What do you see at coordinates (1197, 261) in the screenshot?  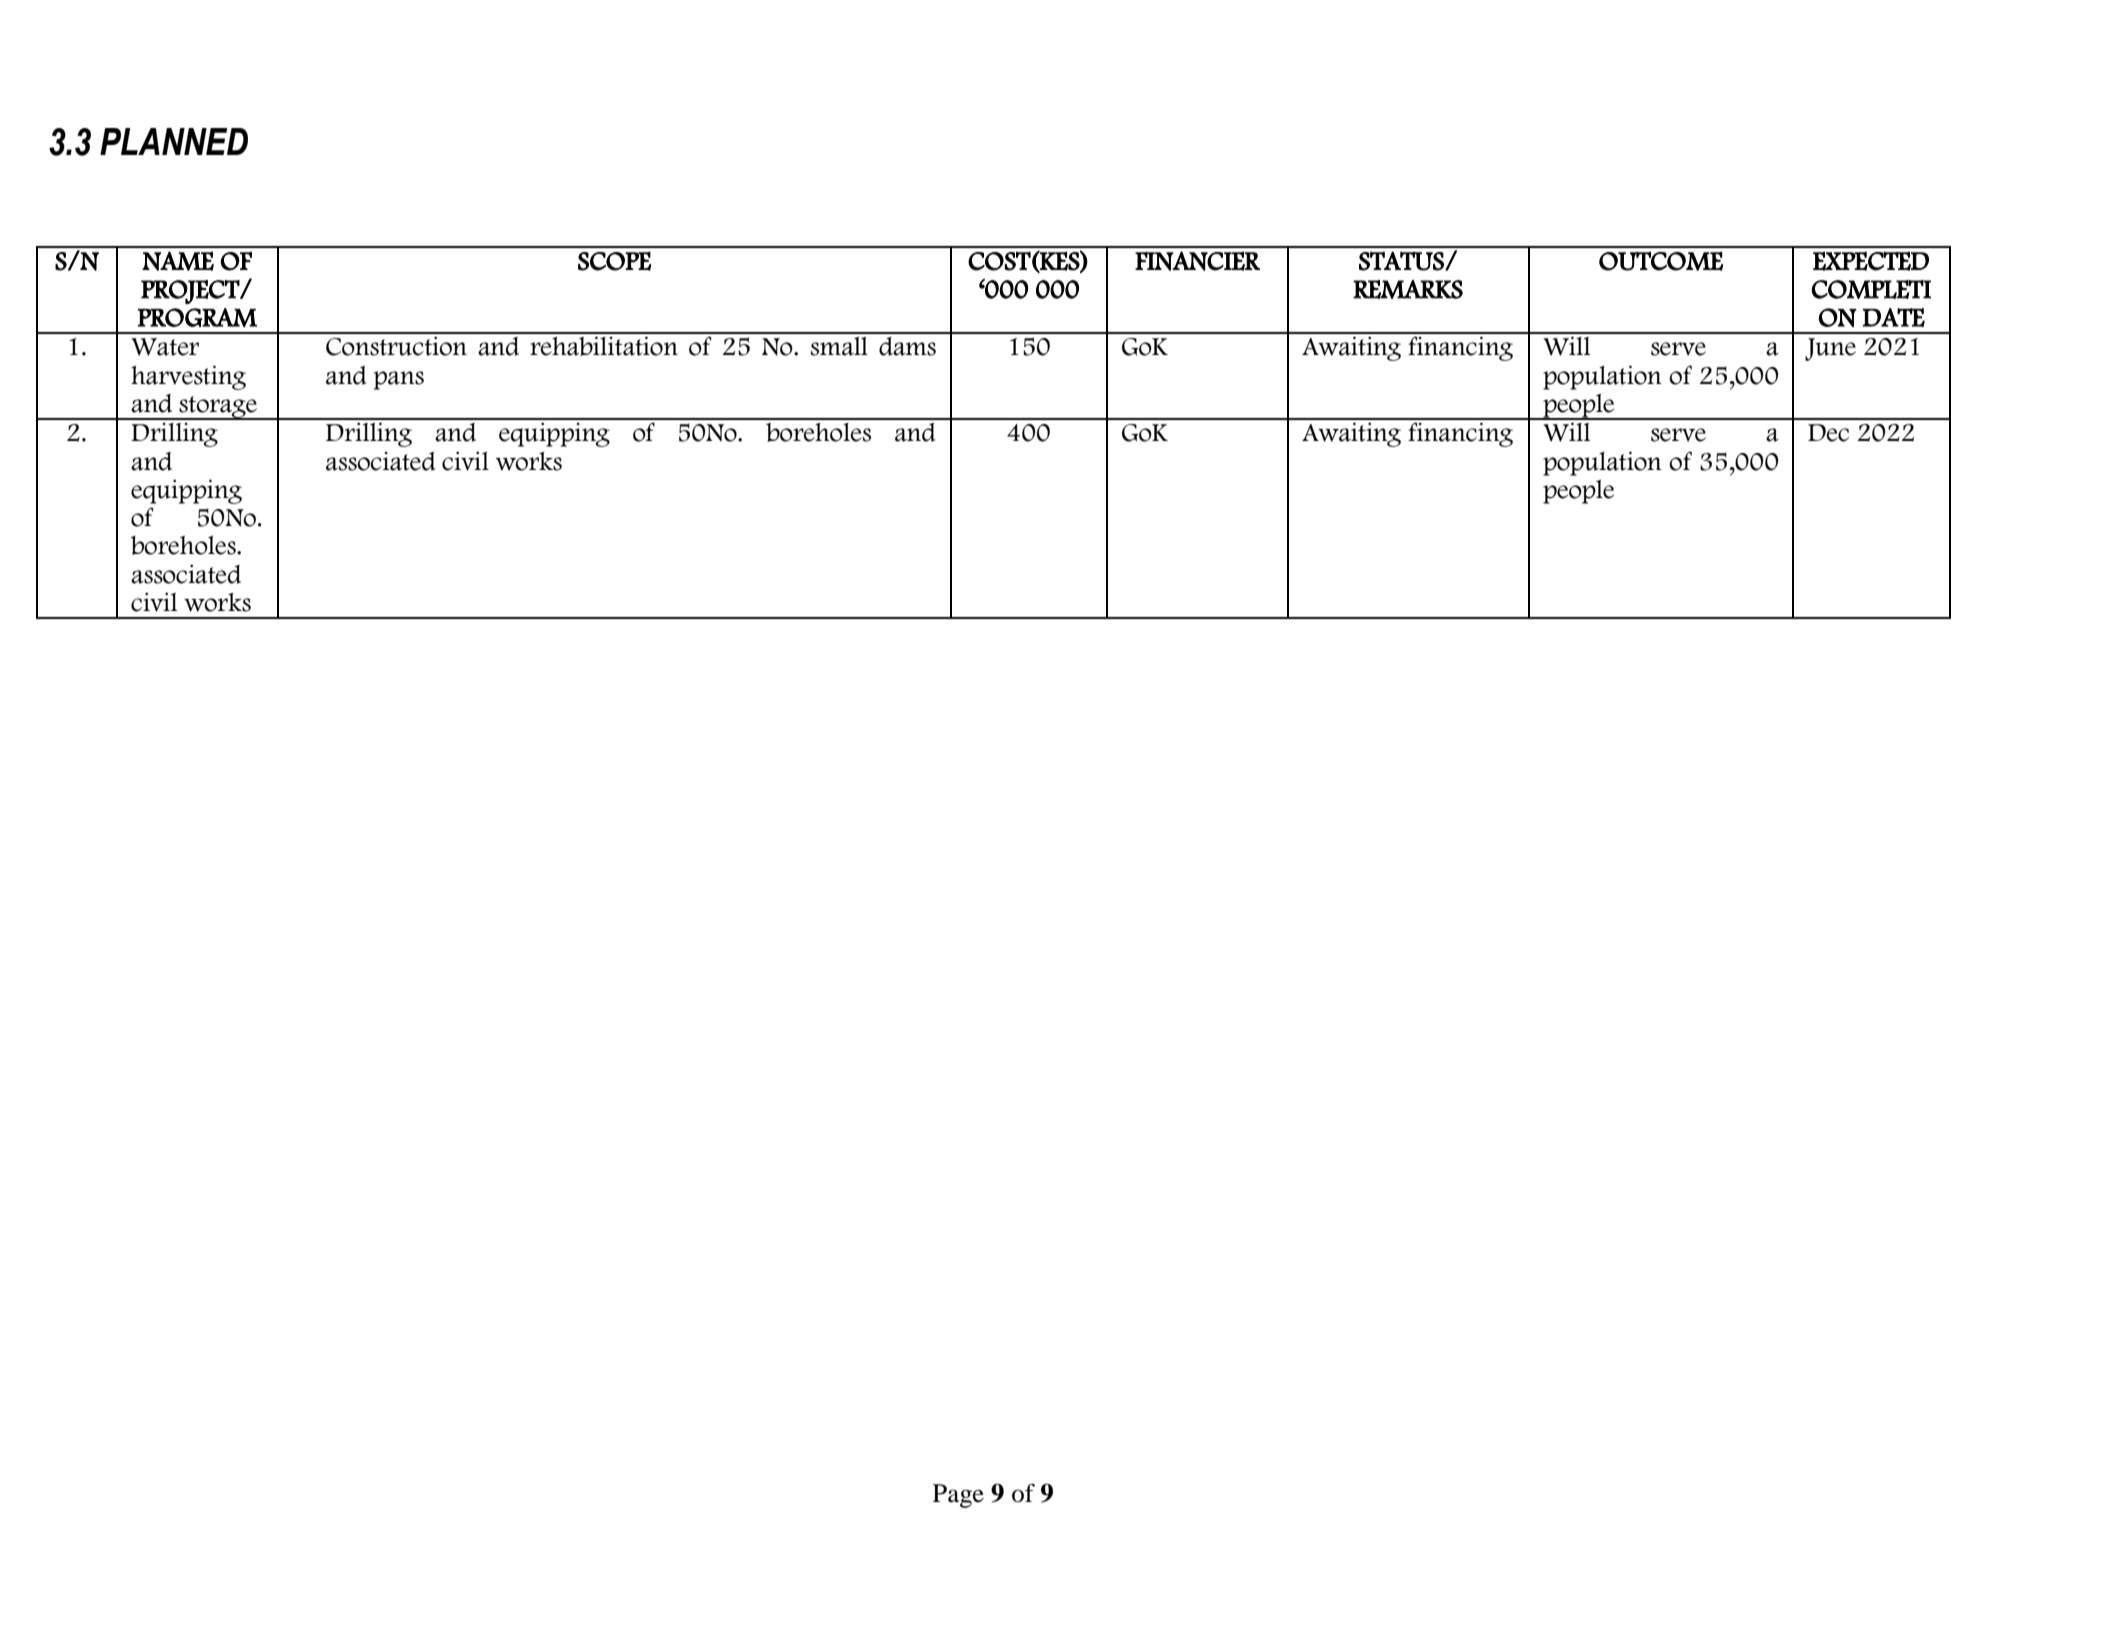 I see `FINANCIER` at bounding box center [1197, 261].
